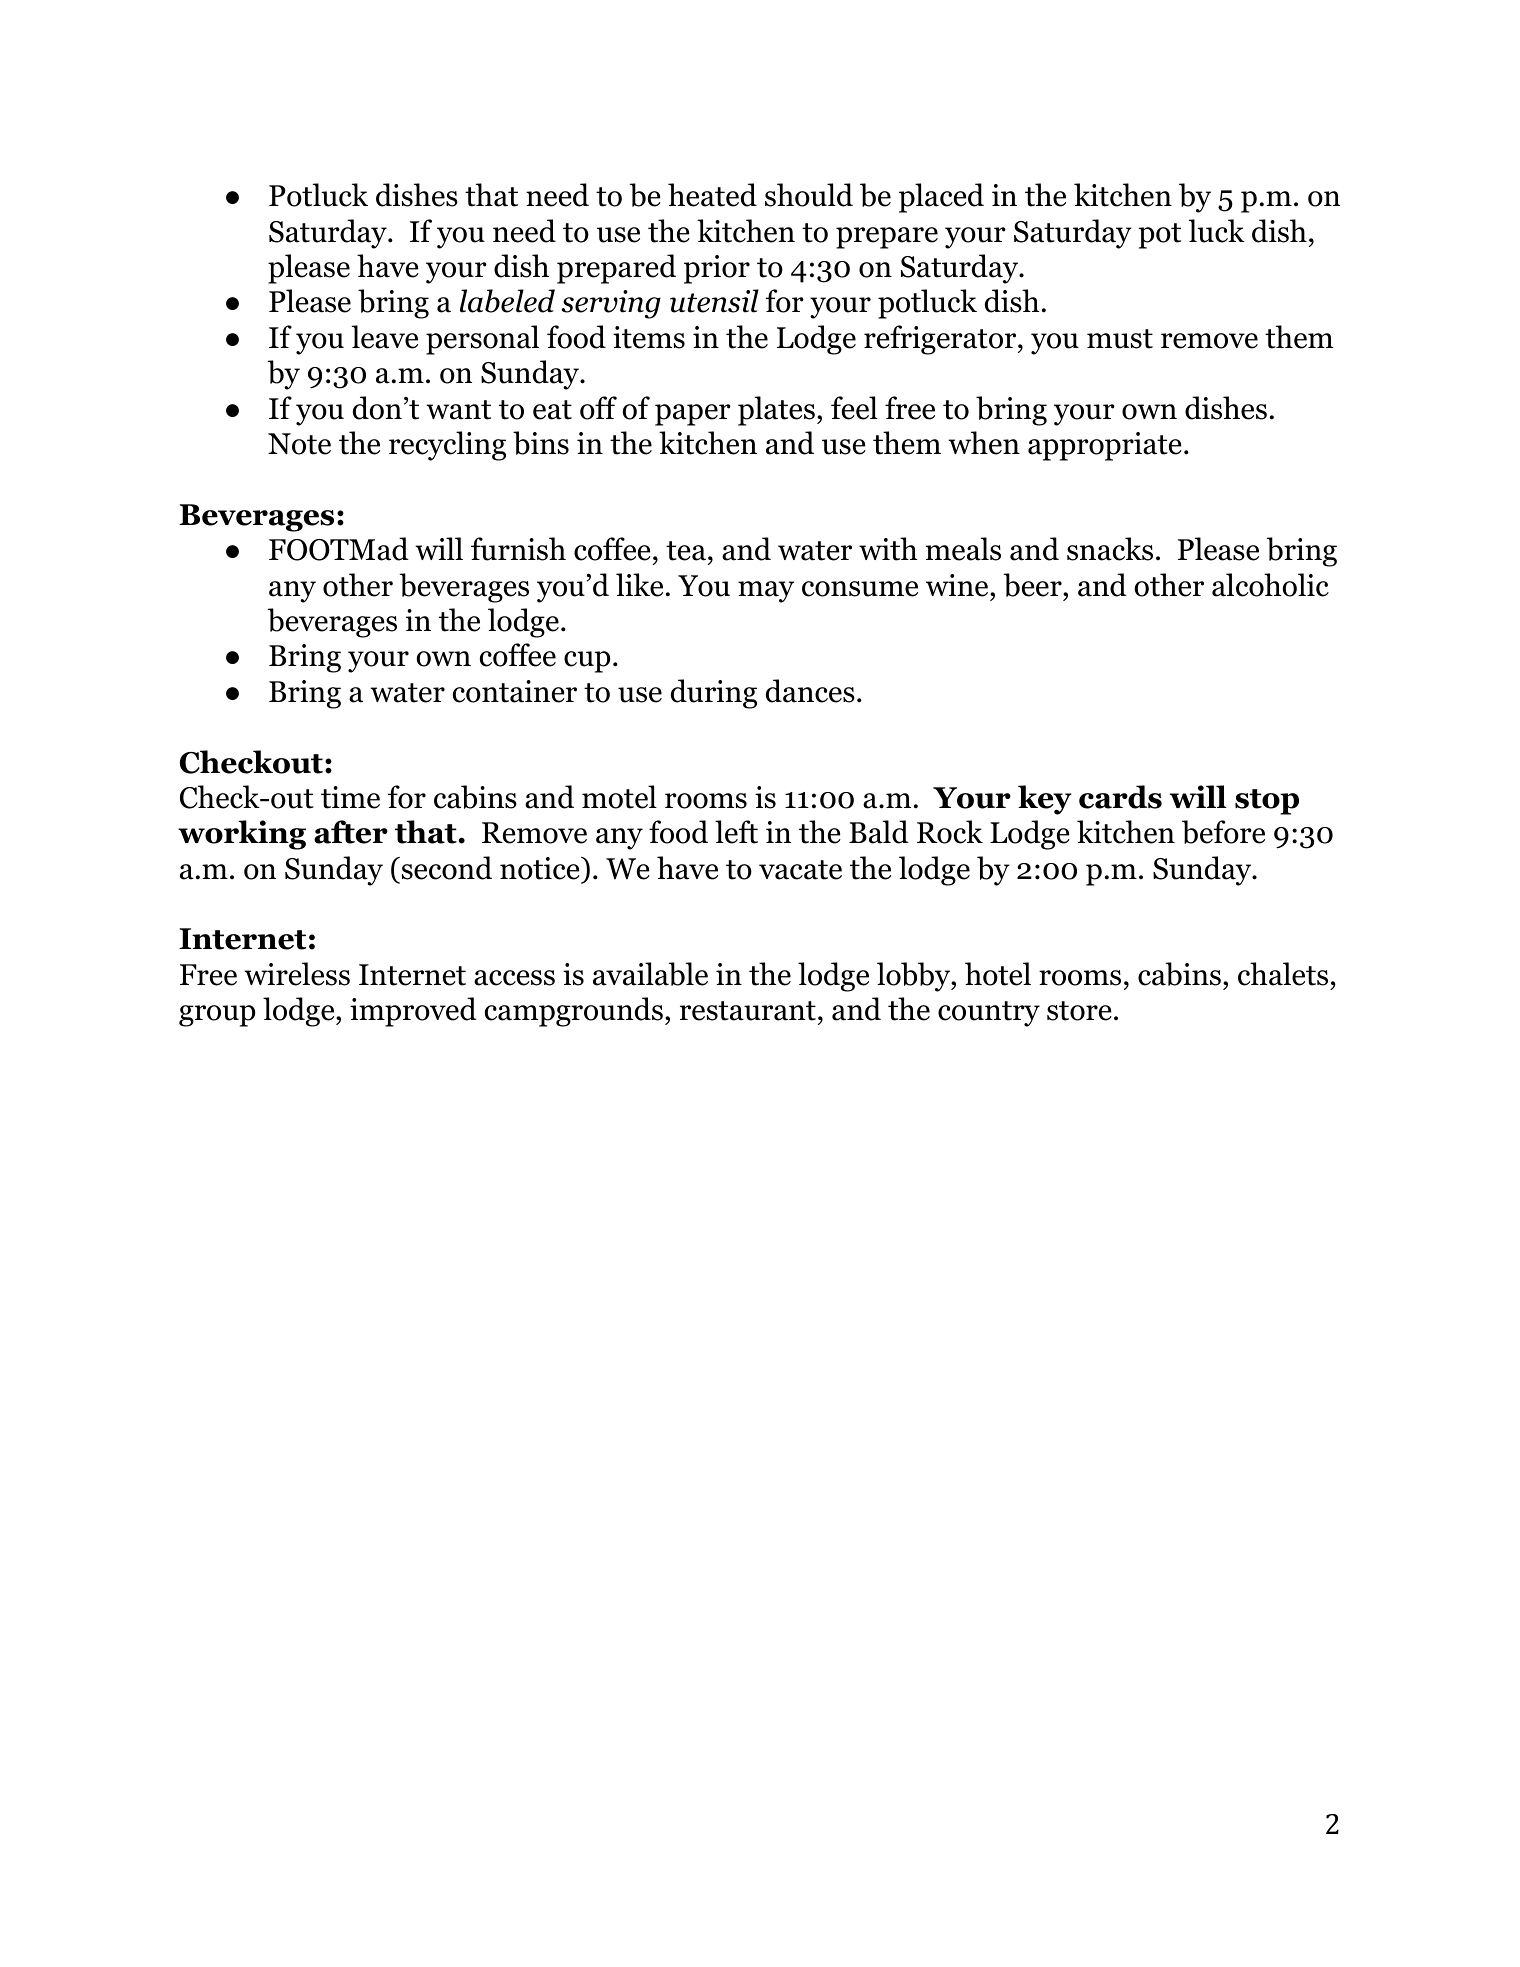 This screenshot has width=1520, height=1967. What do you see at coordinates (712, 195) in the screenshot?
I see `heated` at bounding box center [712, 195].
